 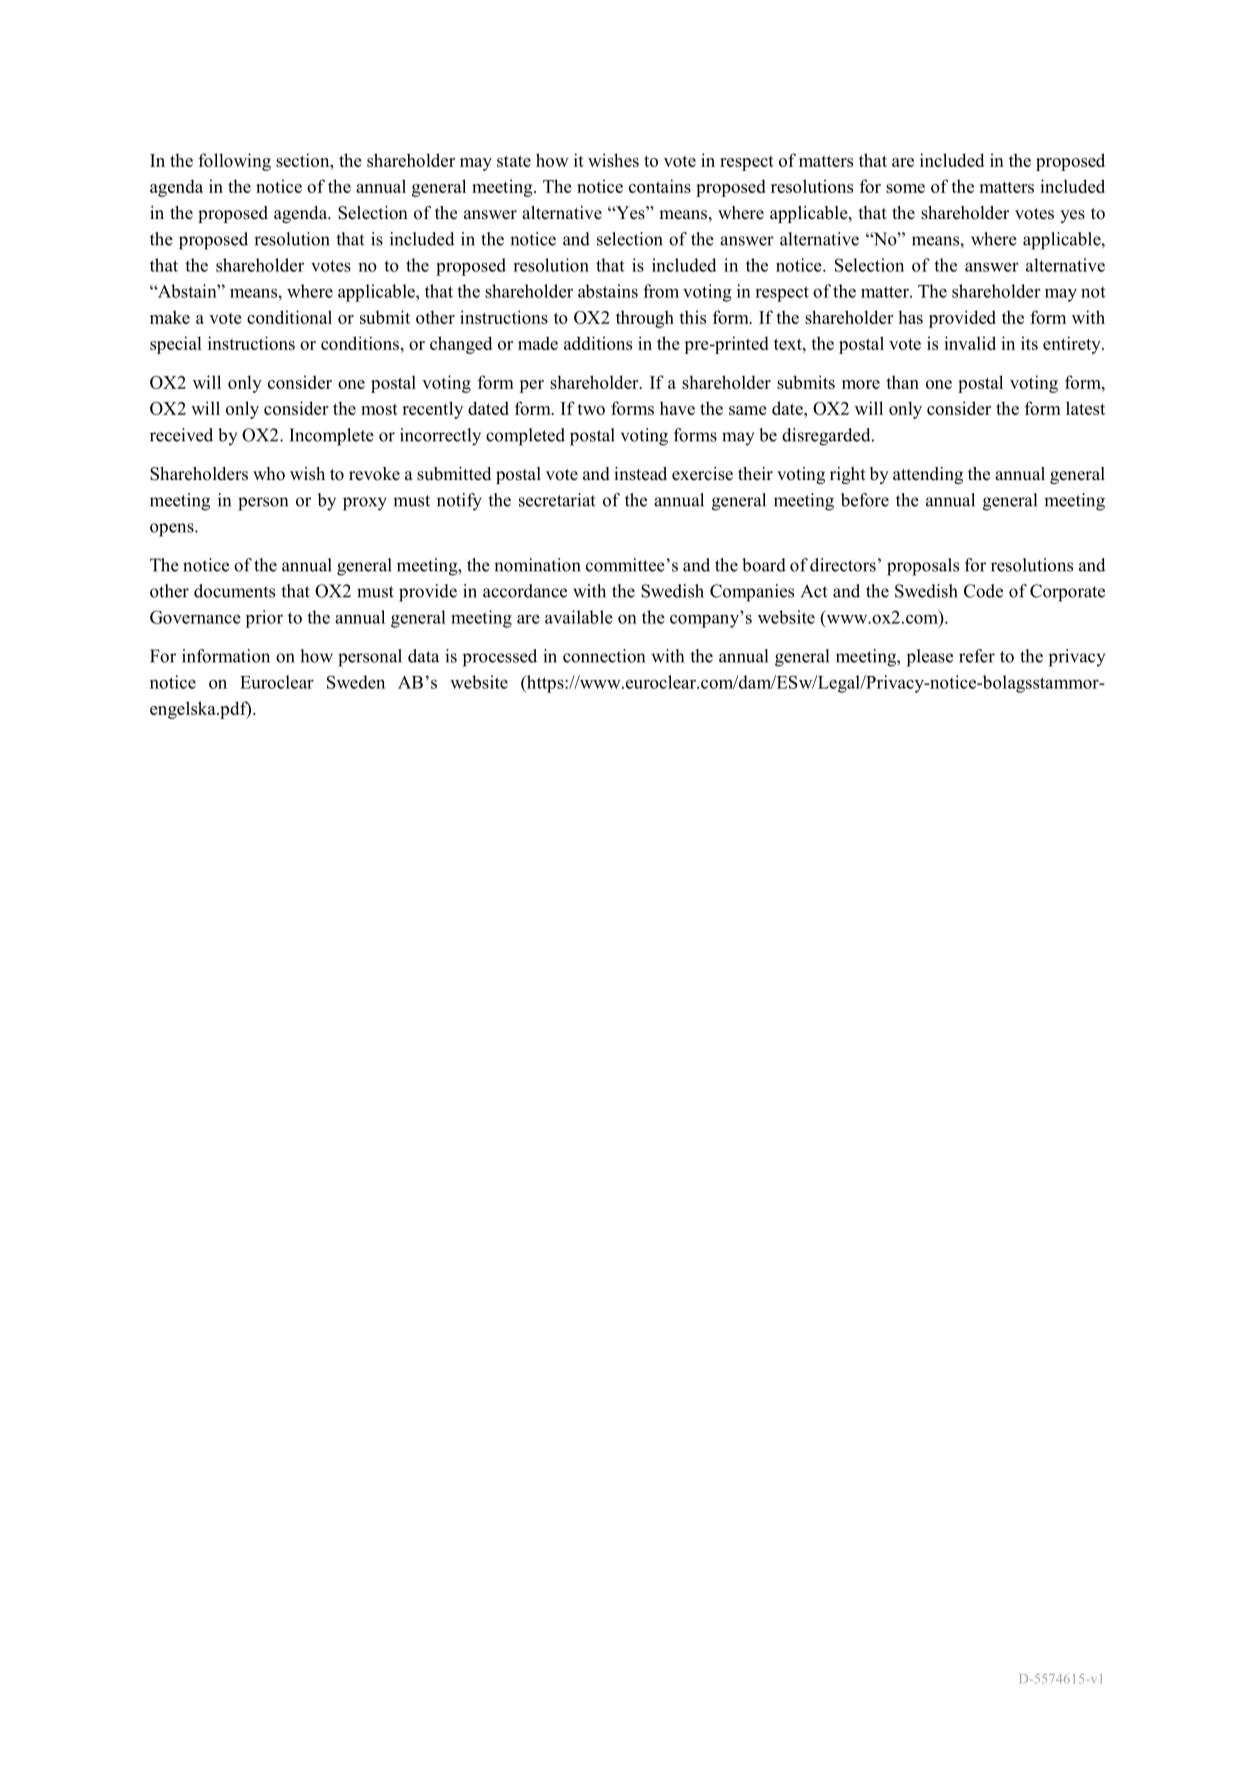 What do you see at coordinates (304, 160) in the screenshot?
I see `section` at bounding box center [304, 160].
